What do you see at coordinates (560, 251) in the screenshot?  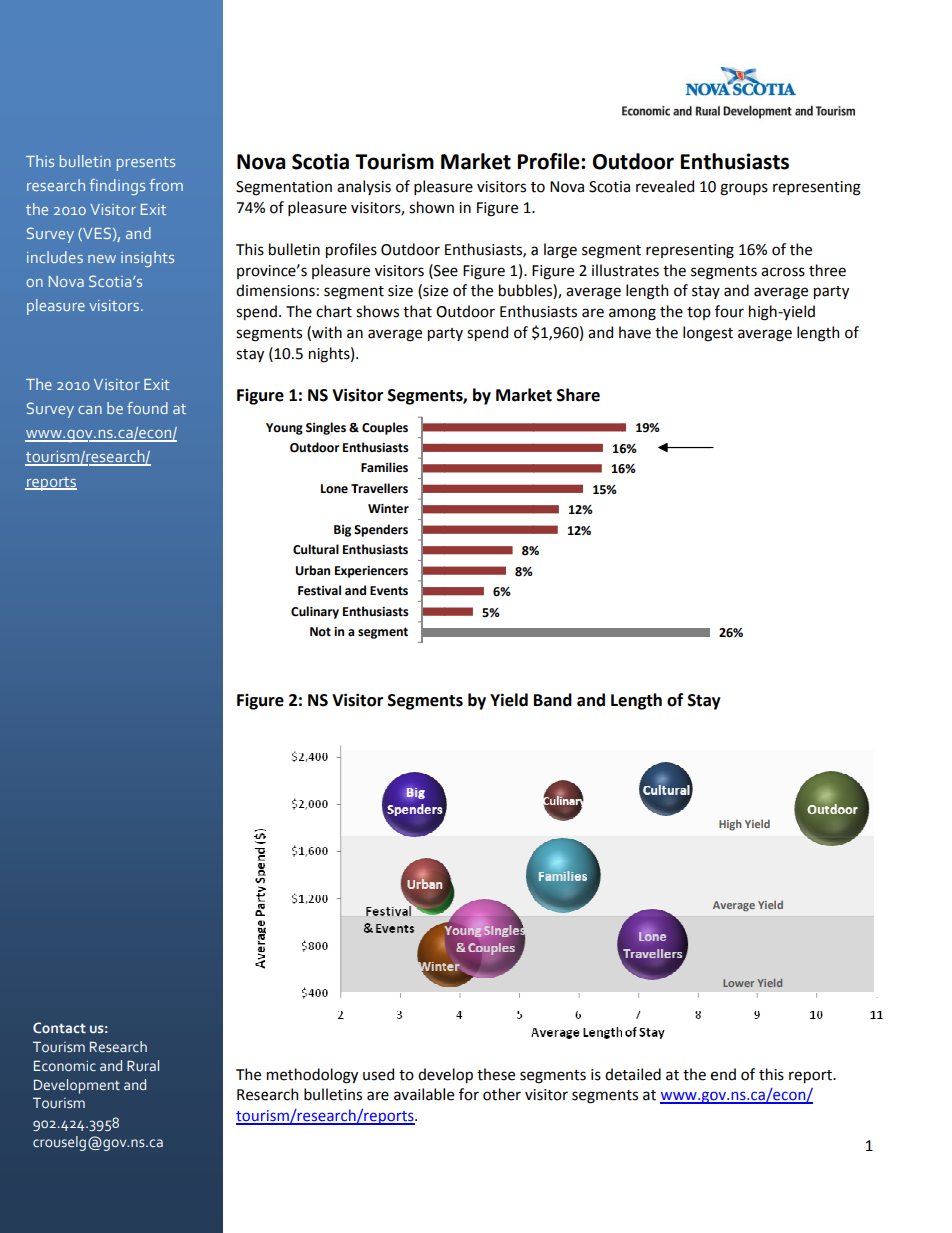 I see `large` at bounding box center [560, 251].
